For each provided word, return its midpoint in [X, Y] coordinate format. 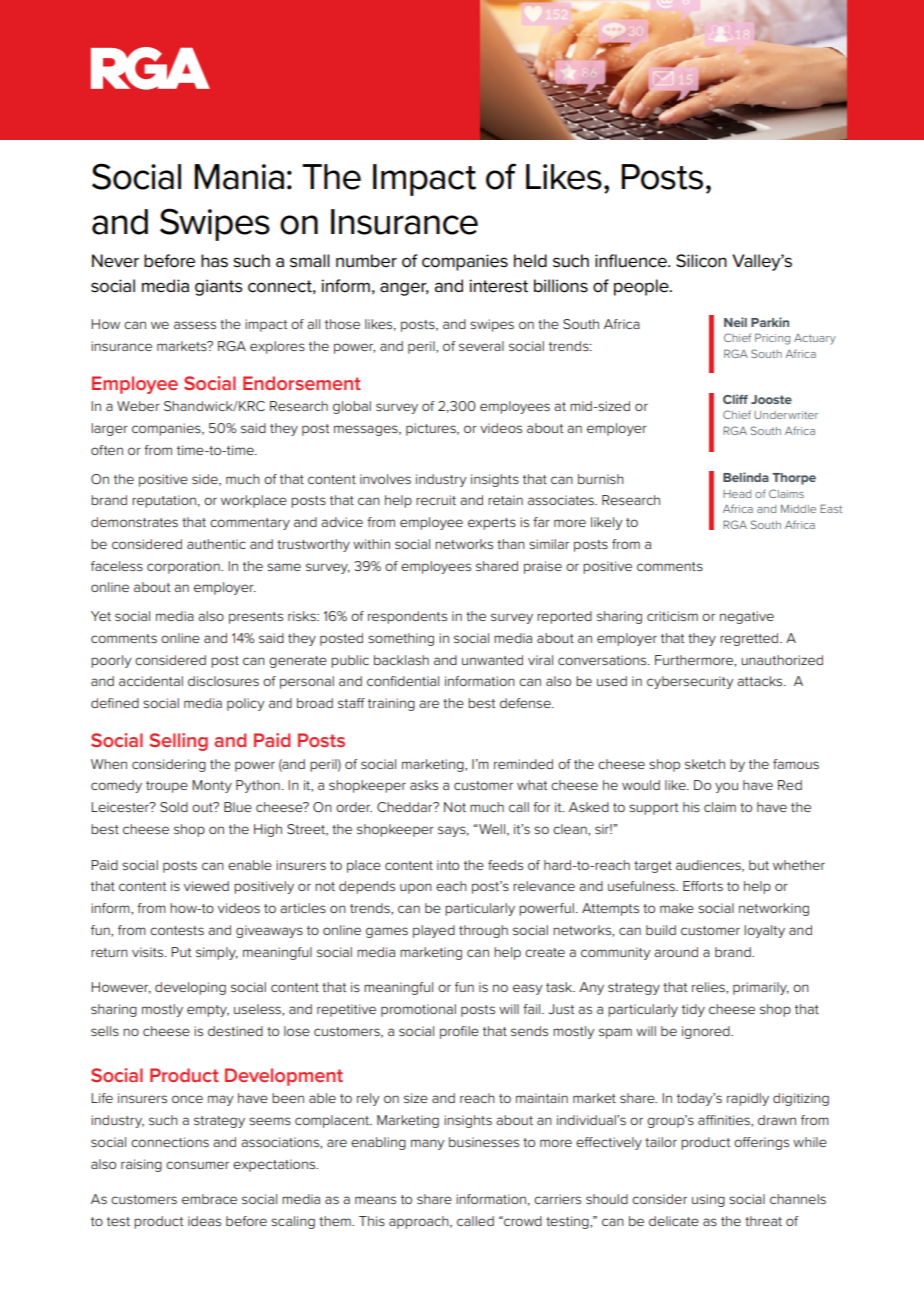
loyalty [764, 931]
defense [526, 703]
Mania [239, 177]
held [530, 261]
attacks [761, 681]
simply [217, 953]
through [483, 931]
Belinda [746, 477]
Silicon [701, 261]
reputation [164, 501]
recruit [436, 500]
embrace [209, 1199]
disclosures [223, 681]
